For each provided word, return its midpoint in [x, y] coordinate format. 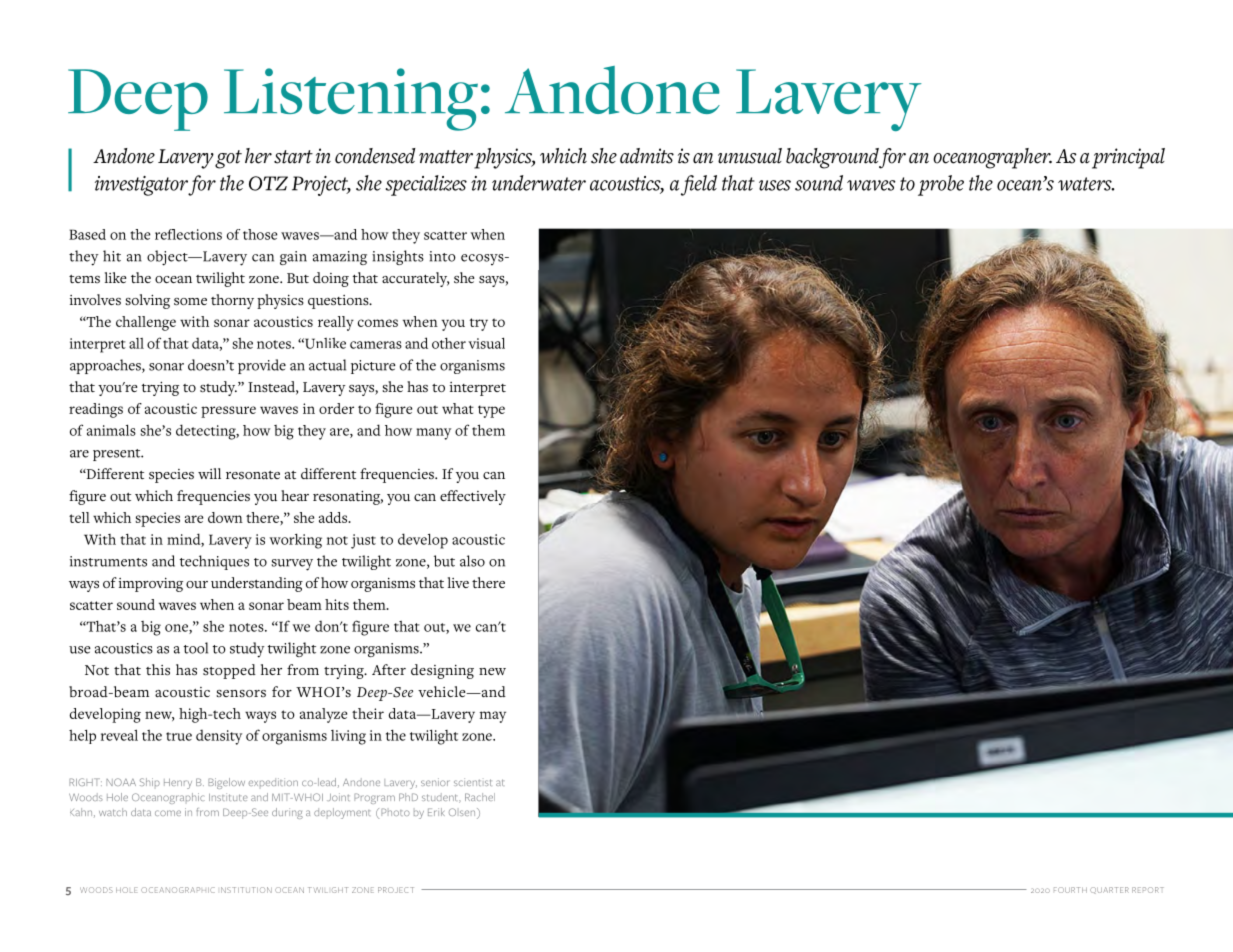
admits [647, 156]
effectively [473, 497]
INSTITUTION [246, 890]
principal [1128, 158]
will [209, 473]
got [228, 159]
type [491, 411]
